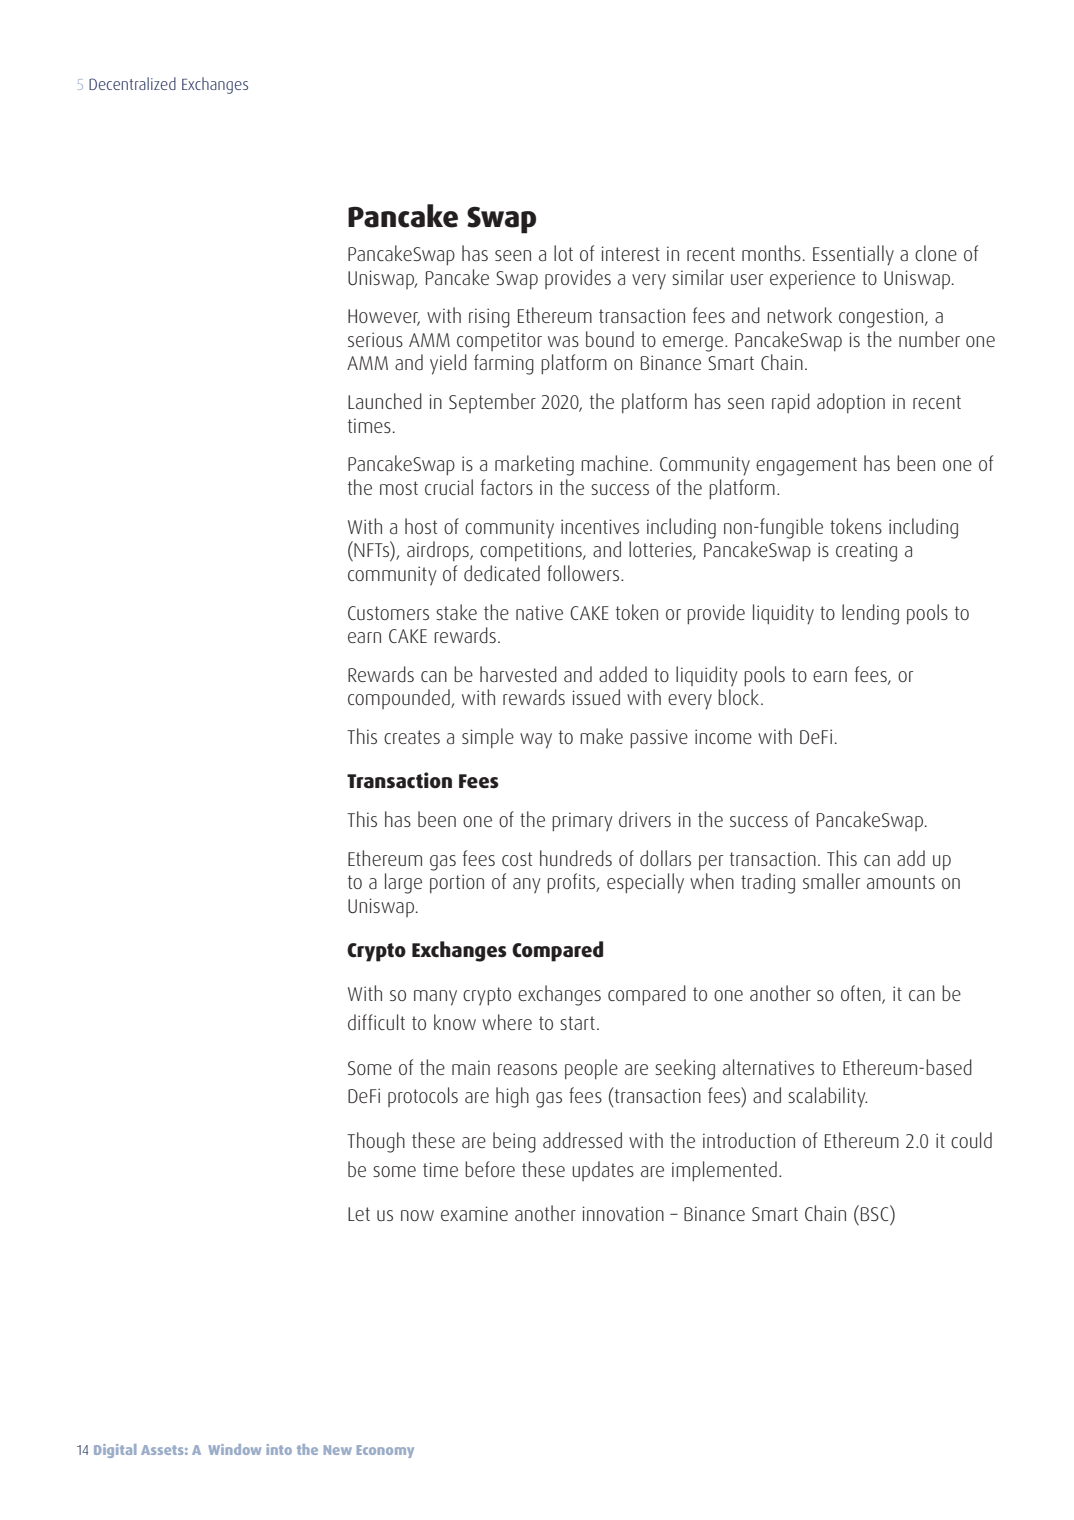  Describe the element at coordinates (827, 1097) in the screenshot. I see `scalability` at that location.
